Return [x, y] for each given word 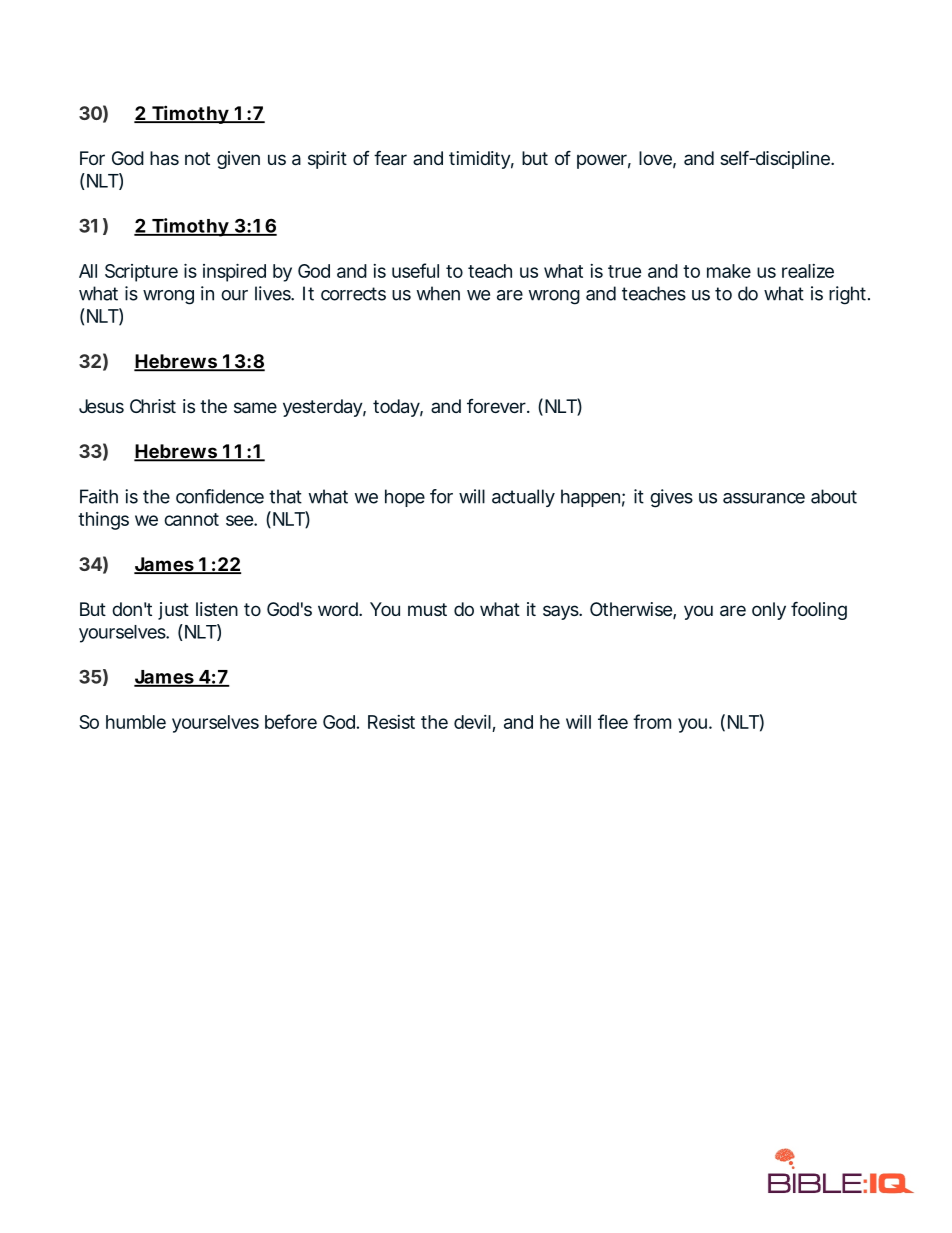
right [849, 295]
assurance [764, 498]
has [164, 158]
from [652, 721]
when [438, 293]
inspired [234, 273]
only [769, 611]
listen [217, 609]
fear [390, 158]
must [427, 609]
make [729, 271]
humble [136, 722]
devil [472, 722]
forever [498, 406]
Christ [153, 406]
